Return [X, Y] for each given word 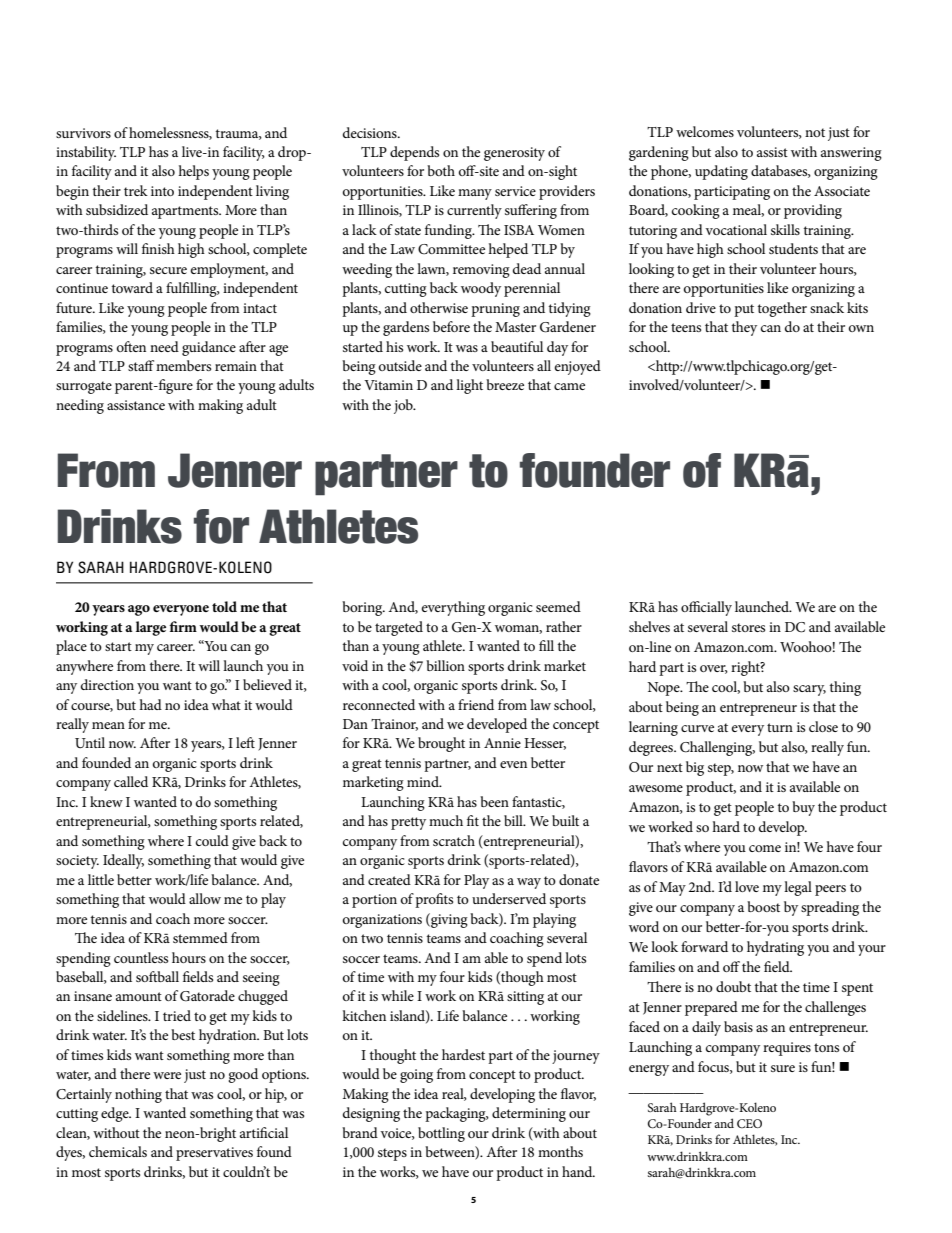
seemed [558, 606]
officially [706, 608]
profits [434, 900]
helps [193, 172]
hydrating [775, 948]
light [469, 386]
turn [780, 727]
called [131, 781]
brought [441, 744]
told [224, 606]
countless [141, 957]
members [183, 365]
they [744, 328]
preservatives [214, 1154]
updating [721, 172]
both [441, 170]
